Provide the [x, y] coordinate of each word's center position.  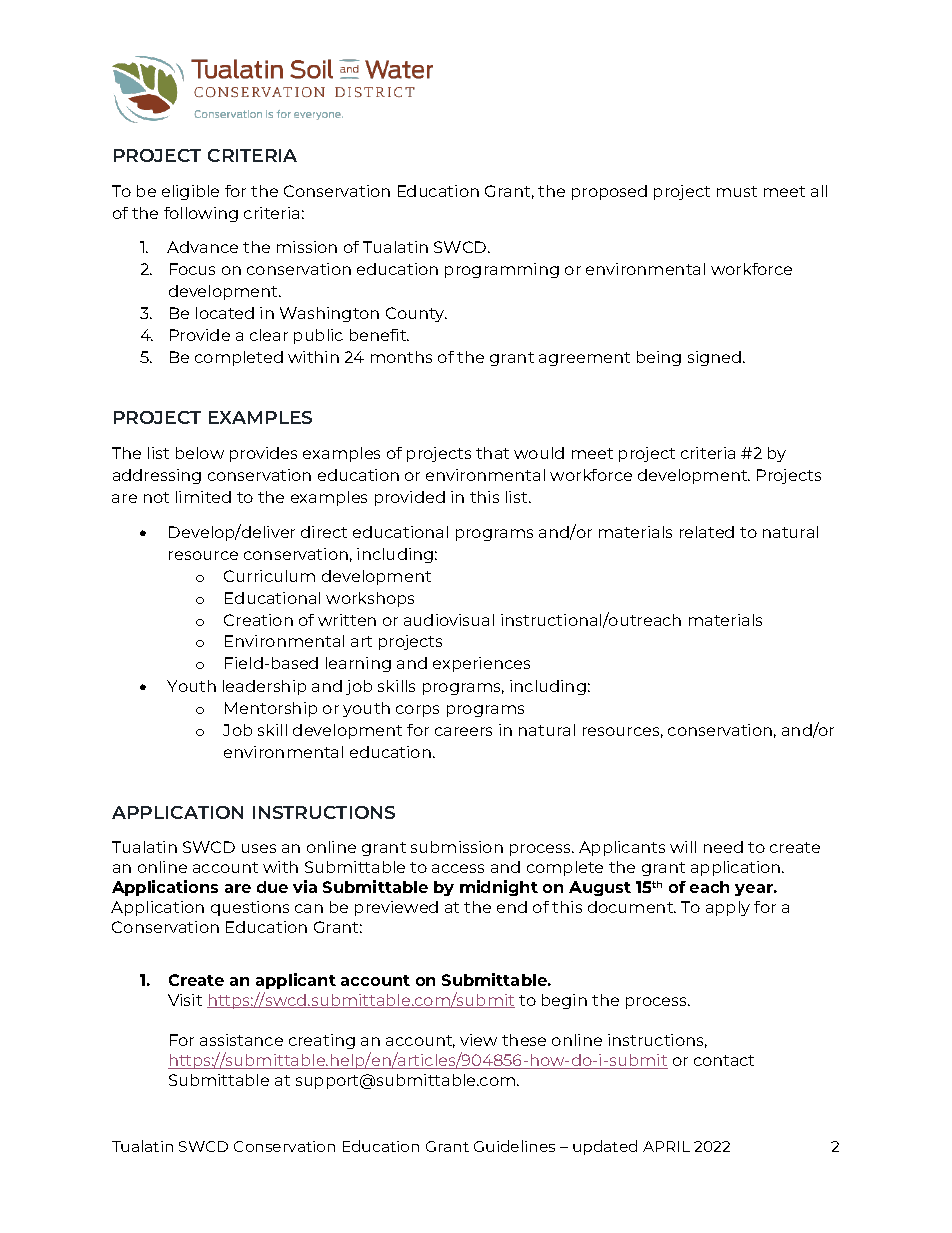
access [458, 868]
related [707, 532]
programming [502, 270]
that [492, 453]
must [737, 191]
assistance [241, 1040]
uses [259, 848]
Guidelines [514, 1146]
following [201, 214]
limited [203, 497]
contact [724, 1060]
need [723, 847]
